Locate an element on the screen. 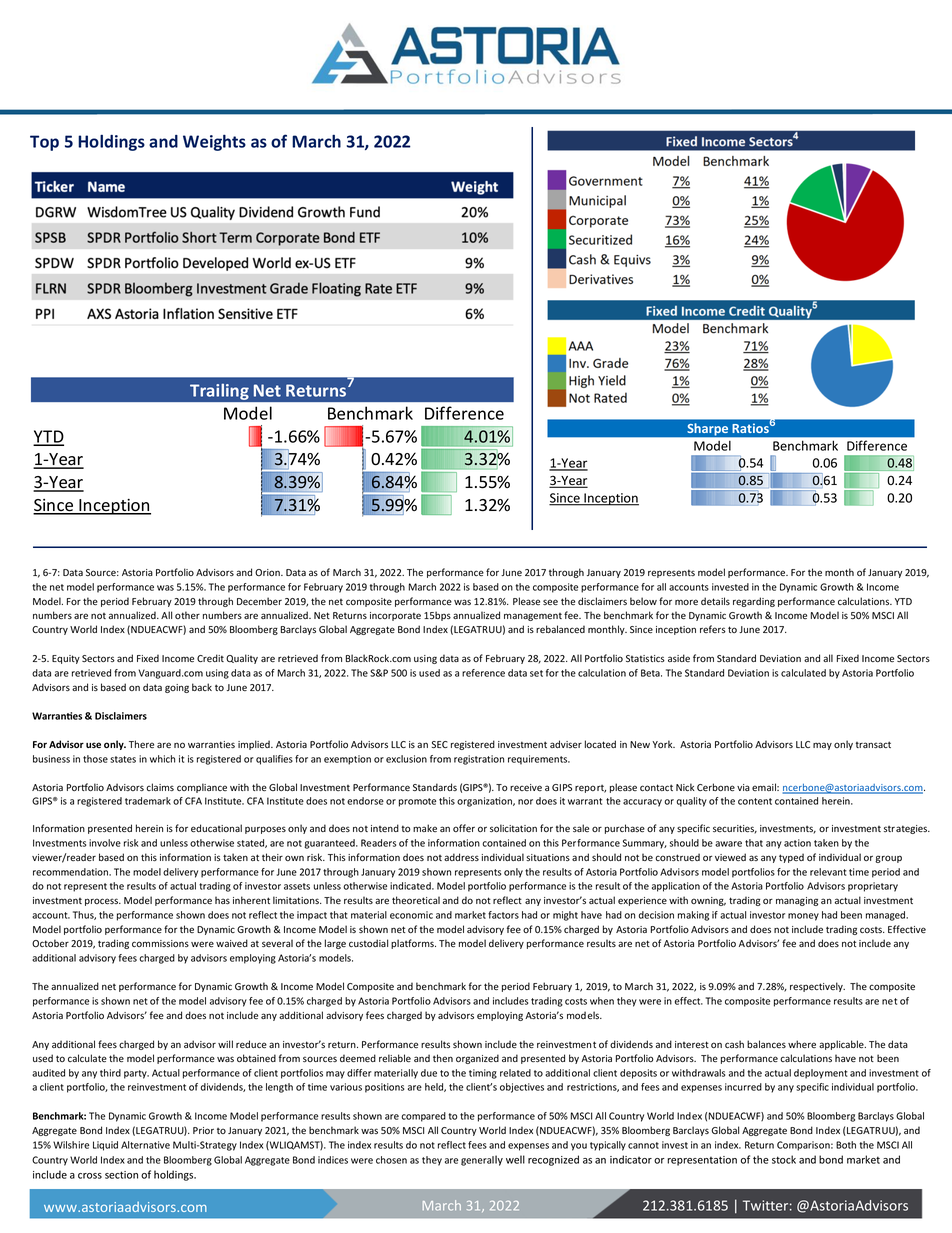 The height and width of the screenshot is (1233, 952). stock is located at coordinates (784, 1159).
